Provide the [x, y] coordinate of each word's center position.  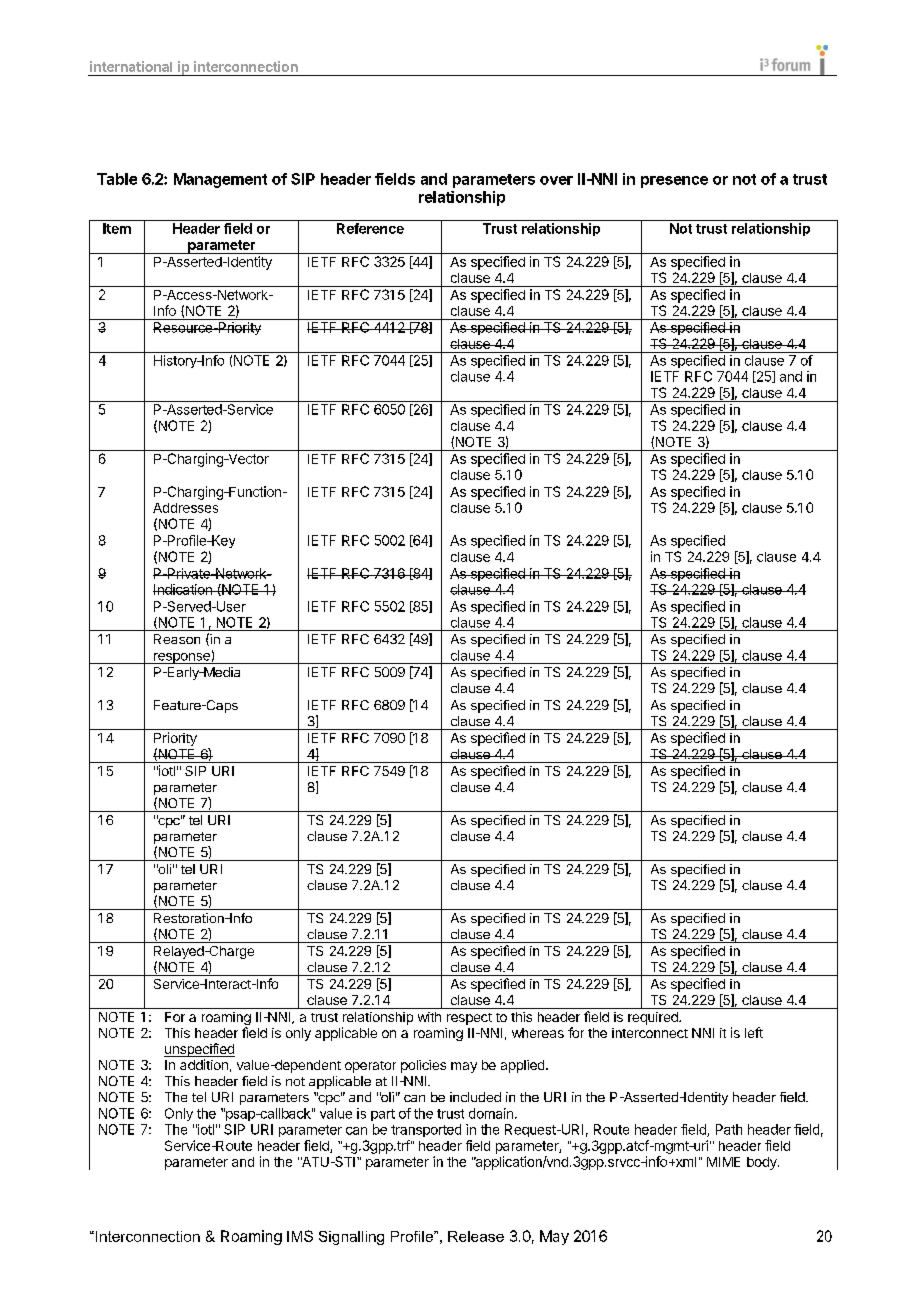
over [556, 180]
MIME [723, 1162]
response [181, 658]
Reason [177, 639]
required [654, 1018]
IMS [300, 1236]
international [131, 66]
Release [476, 1236]
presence [674, 182]
